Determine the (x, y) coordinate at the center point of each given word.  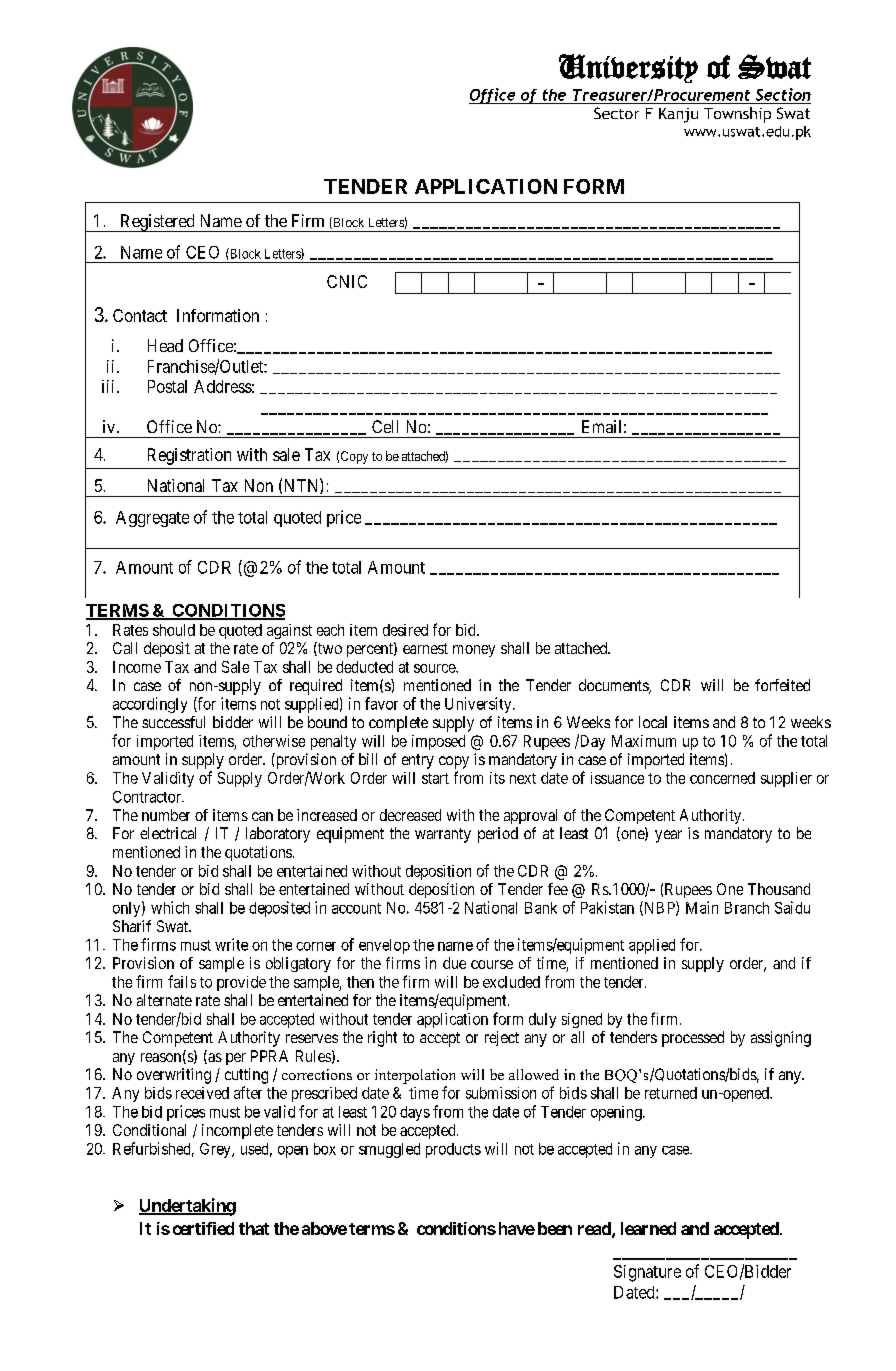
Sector (616, 113)
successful (173, 722)
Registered (157, 223)
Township (737, 115)
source (435, 668)
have (515, 1228)
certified (203, 1228)
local (653, 722)
